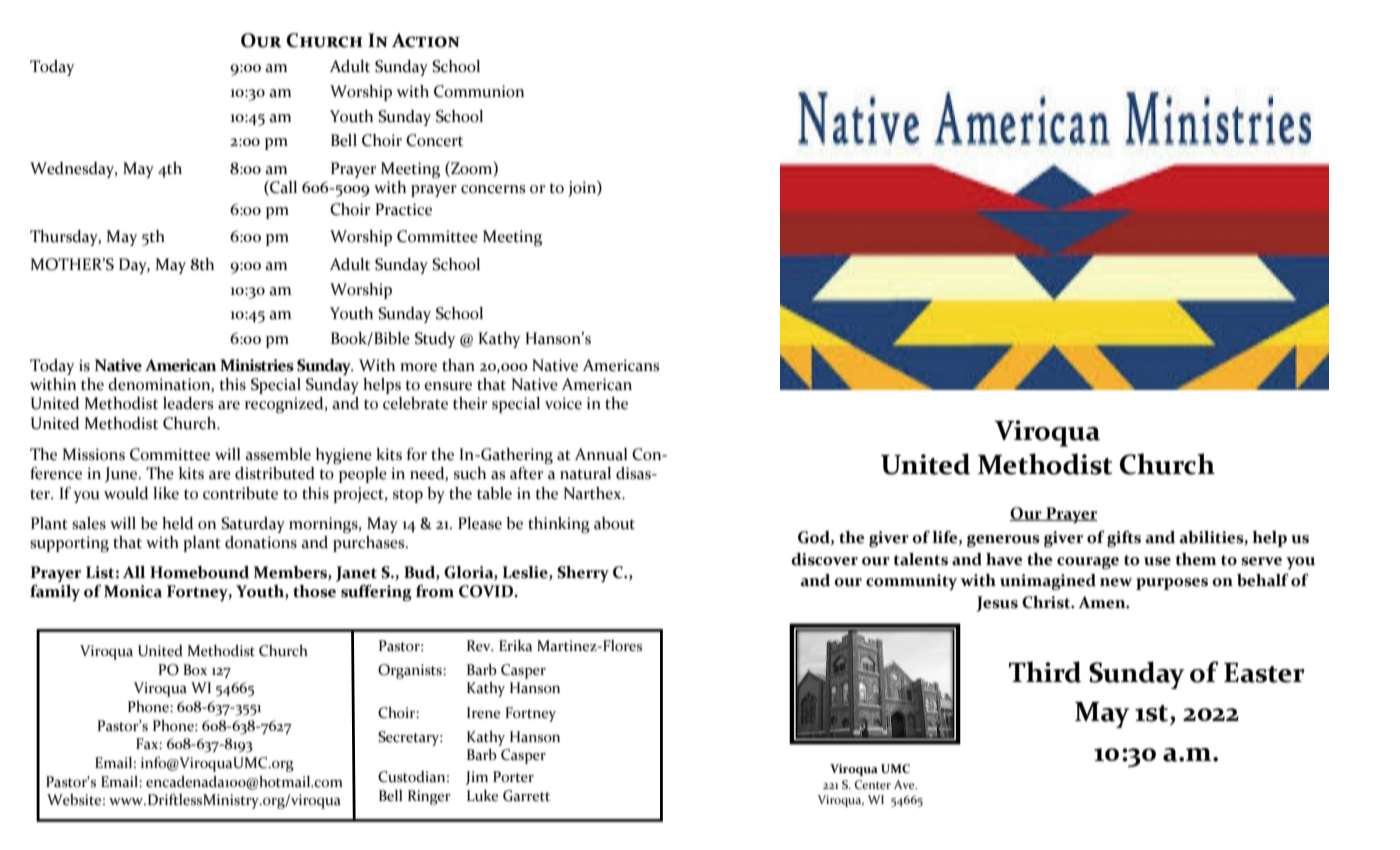 The height and width of the screenshot is (850, 1400). I want to click on Study, so click(435, 340).
